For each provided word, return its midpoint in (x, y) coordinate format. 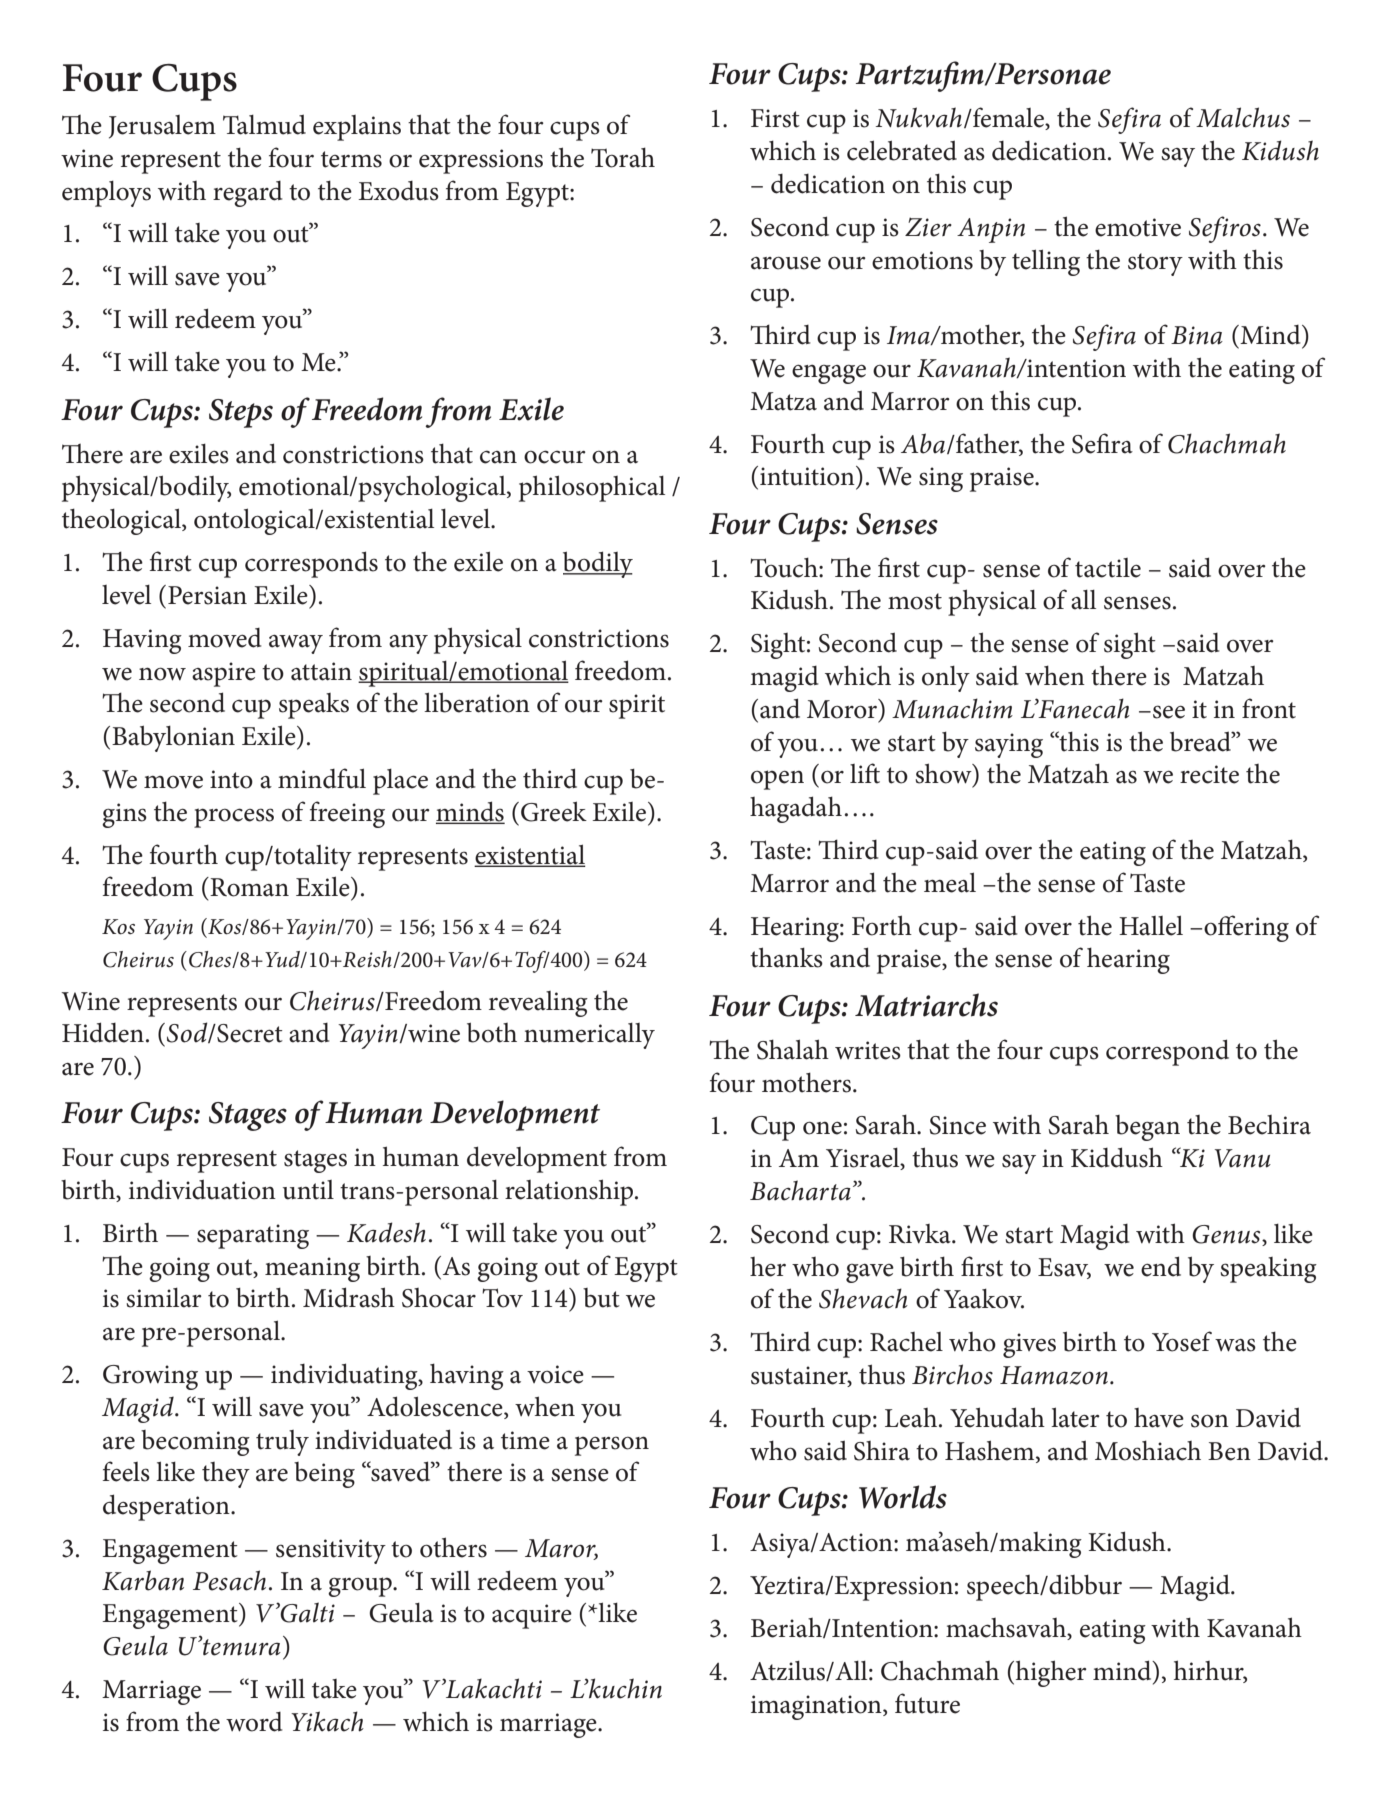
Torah (623, 157)
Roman (248, 887)
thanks (786, 957)
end (1161, 1266)
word (254, 1722)
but (601, 1298)
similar (164, 1298)
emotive (1138, 227)
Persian (207, 595)
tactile (1108, 568)
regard (248, 194)
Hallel (1151, 925)
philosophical (592, 488)
